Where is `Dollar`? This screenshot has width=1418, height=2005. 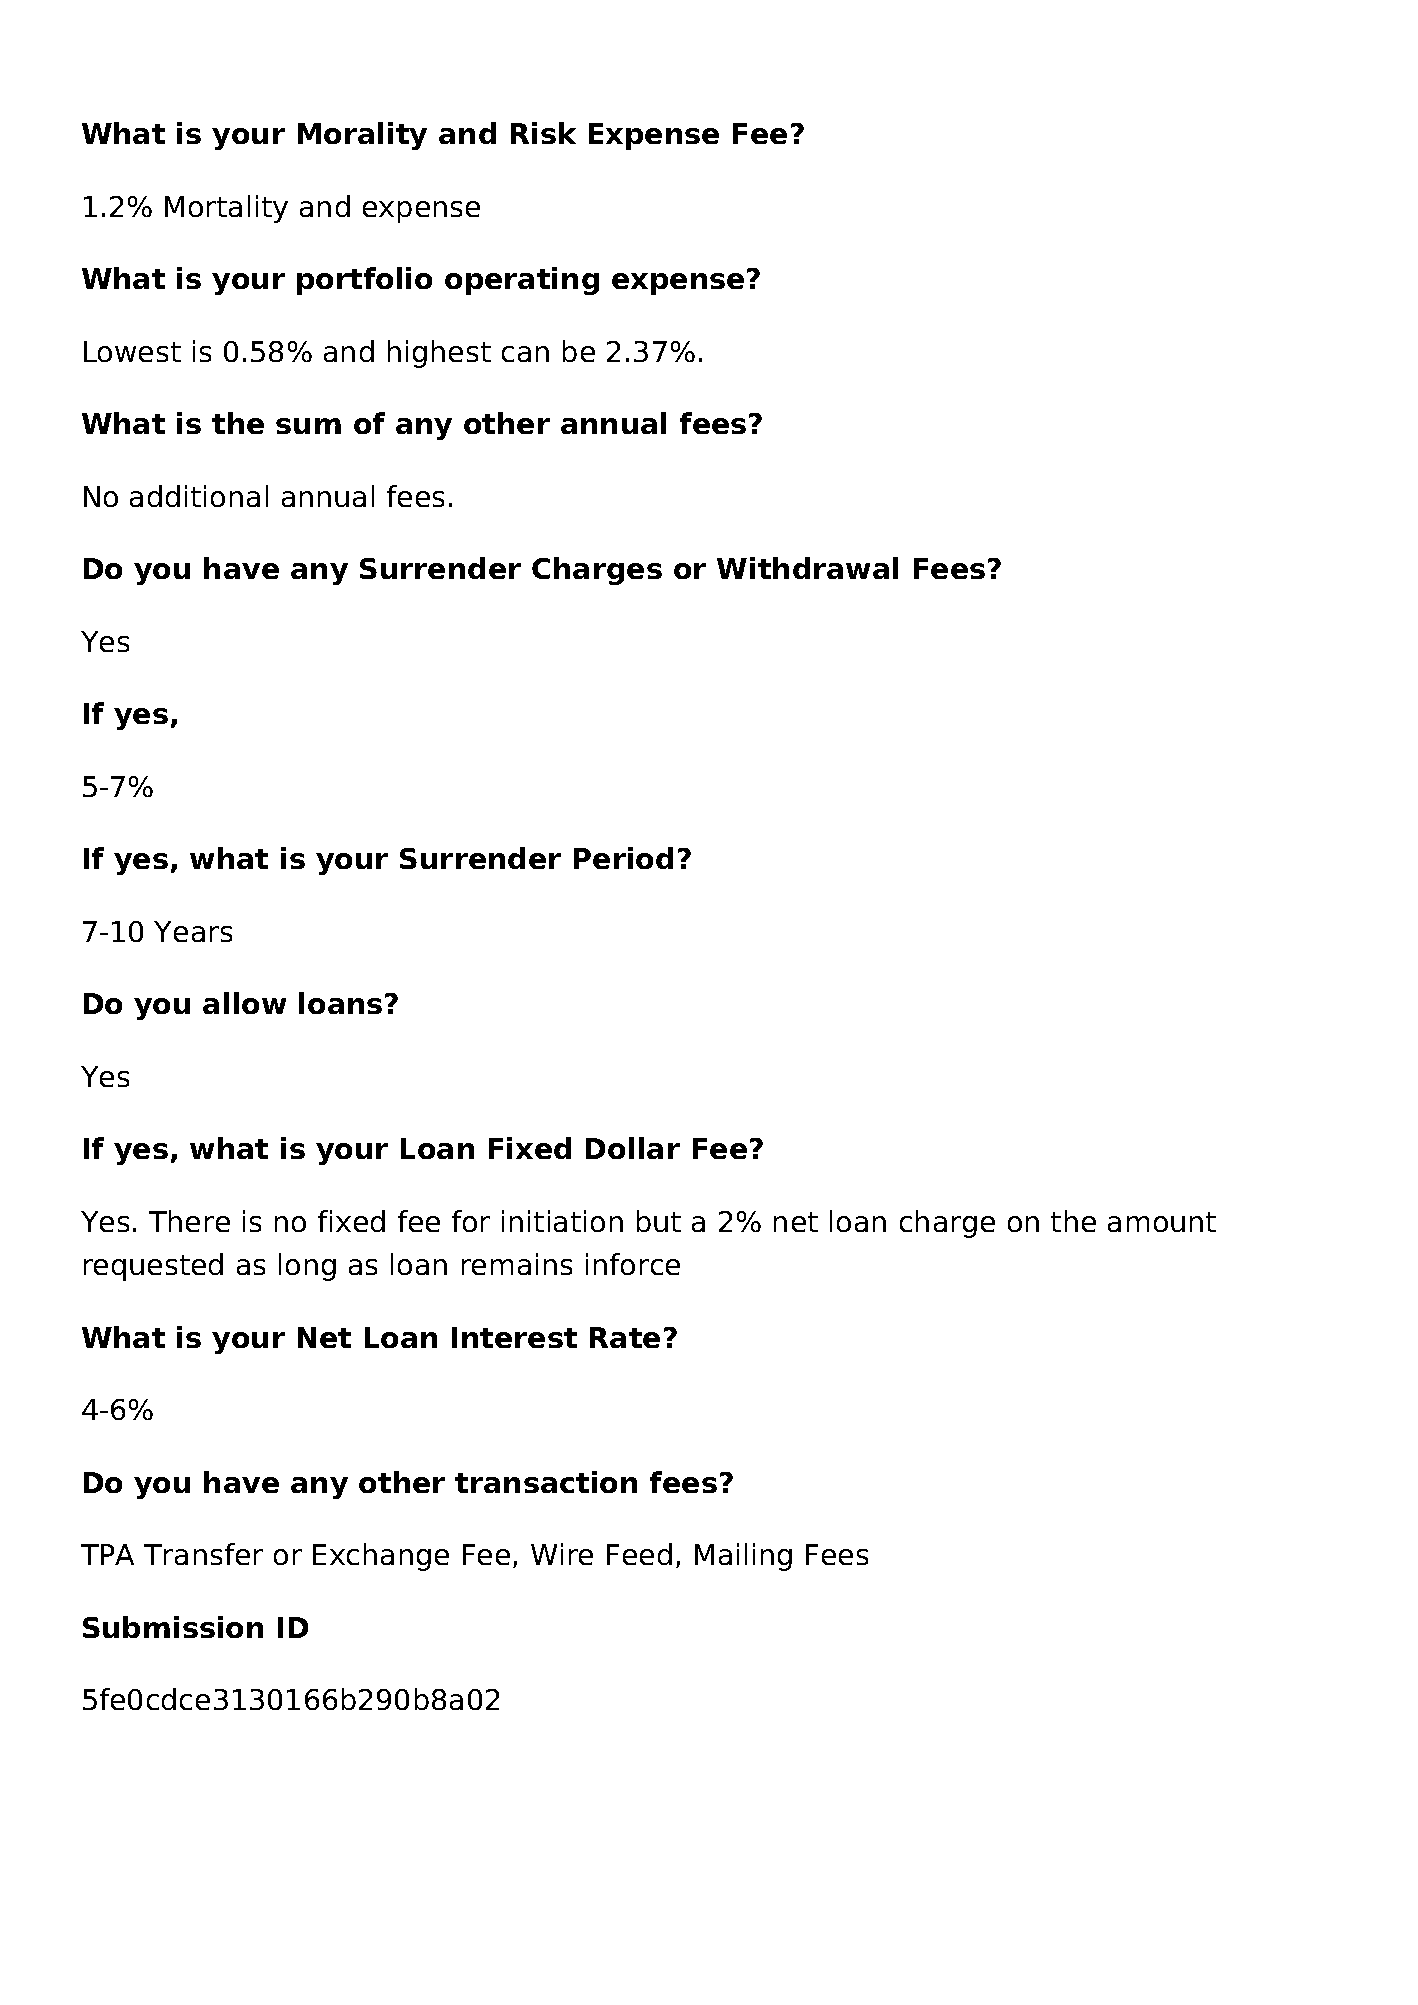
Dollar is located at coordinates (633, 1148).
